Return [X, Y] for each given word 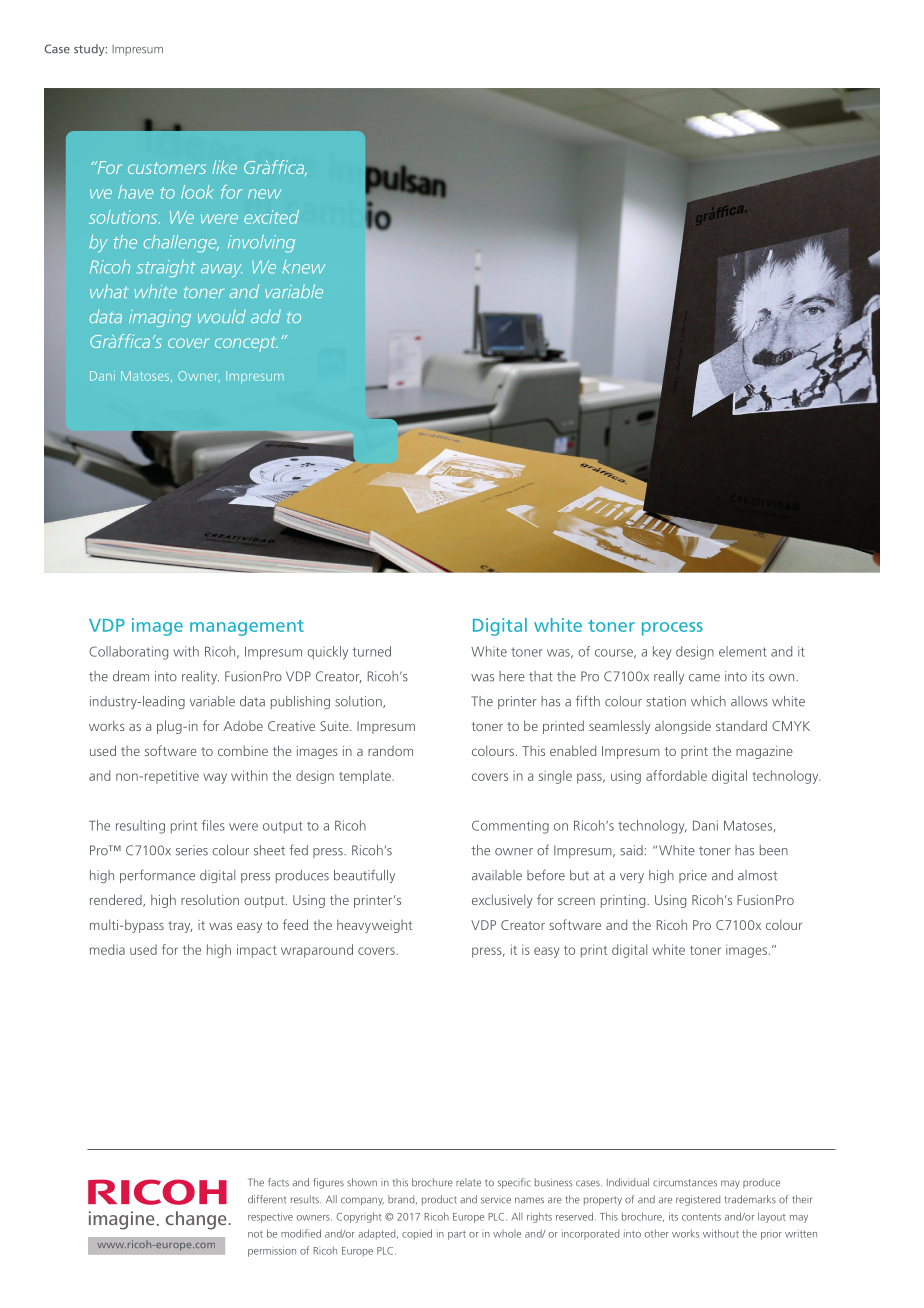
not [255, 1234]
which [708, 701]
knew [304, 267]
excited [271, 217]
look [197, 192]
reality [200, 677]
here [512, 676]
